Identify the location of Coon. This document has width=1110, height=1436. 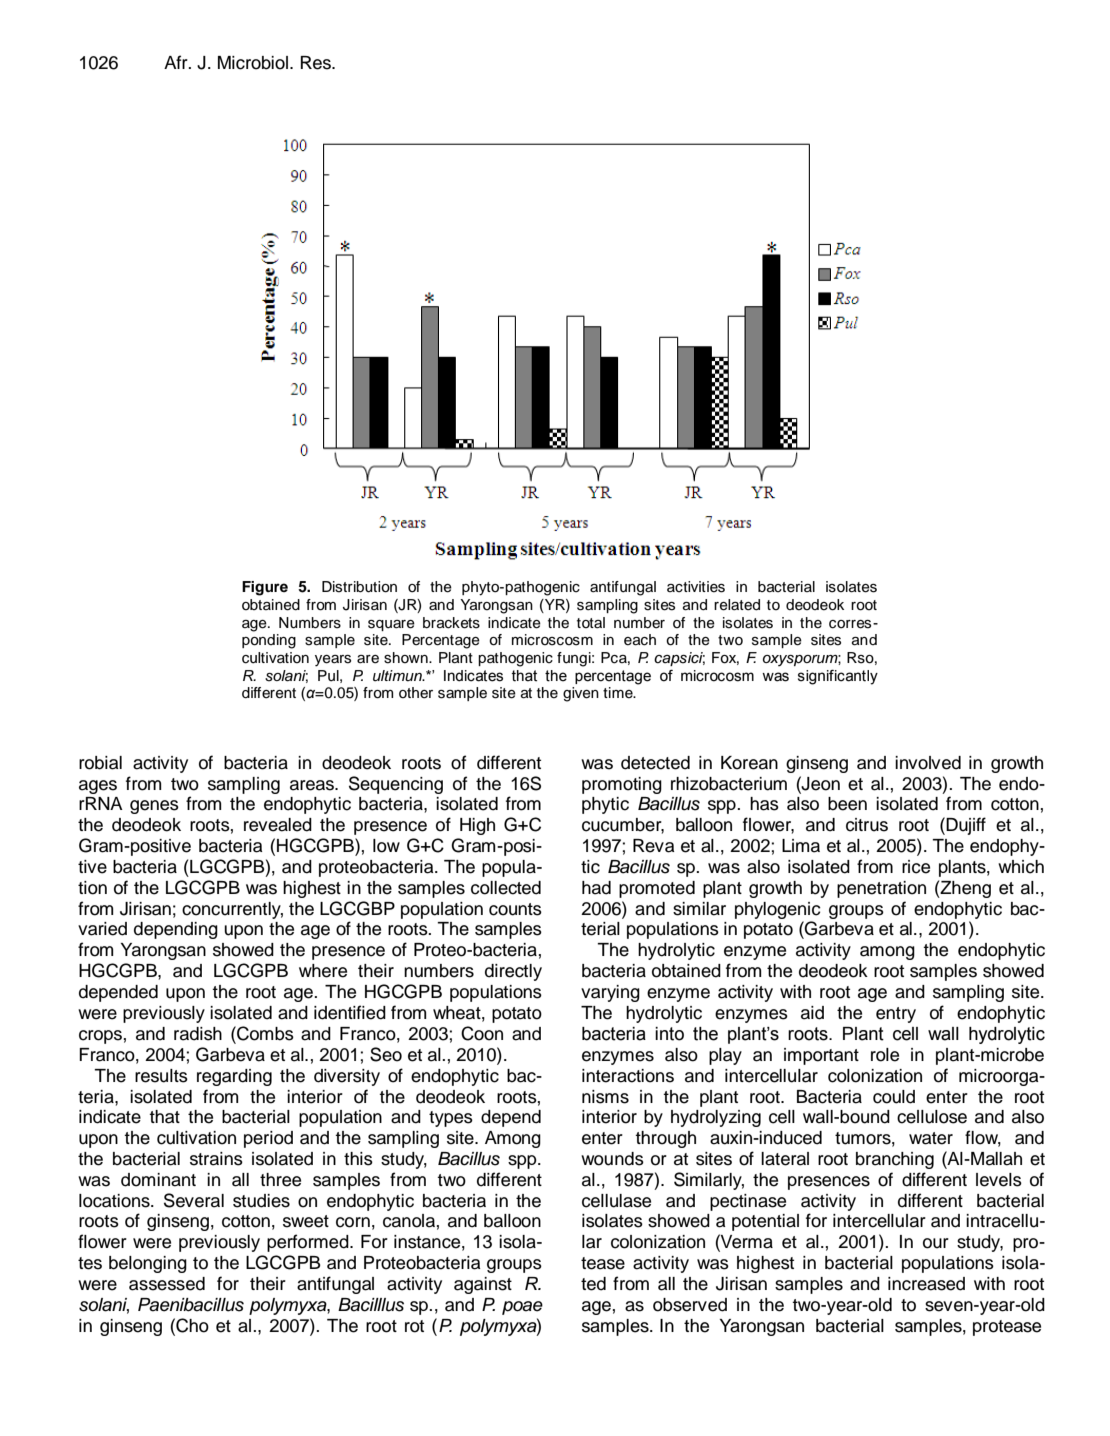
(482, 1033).
